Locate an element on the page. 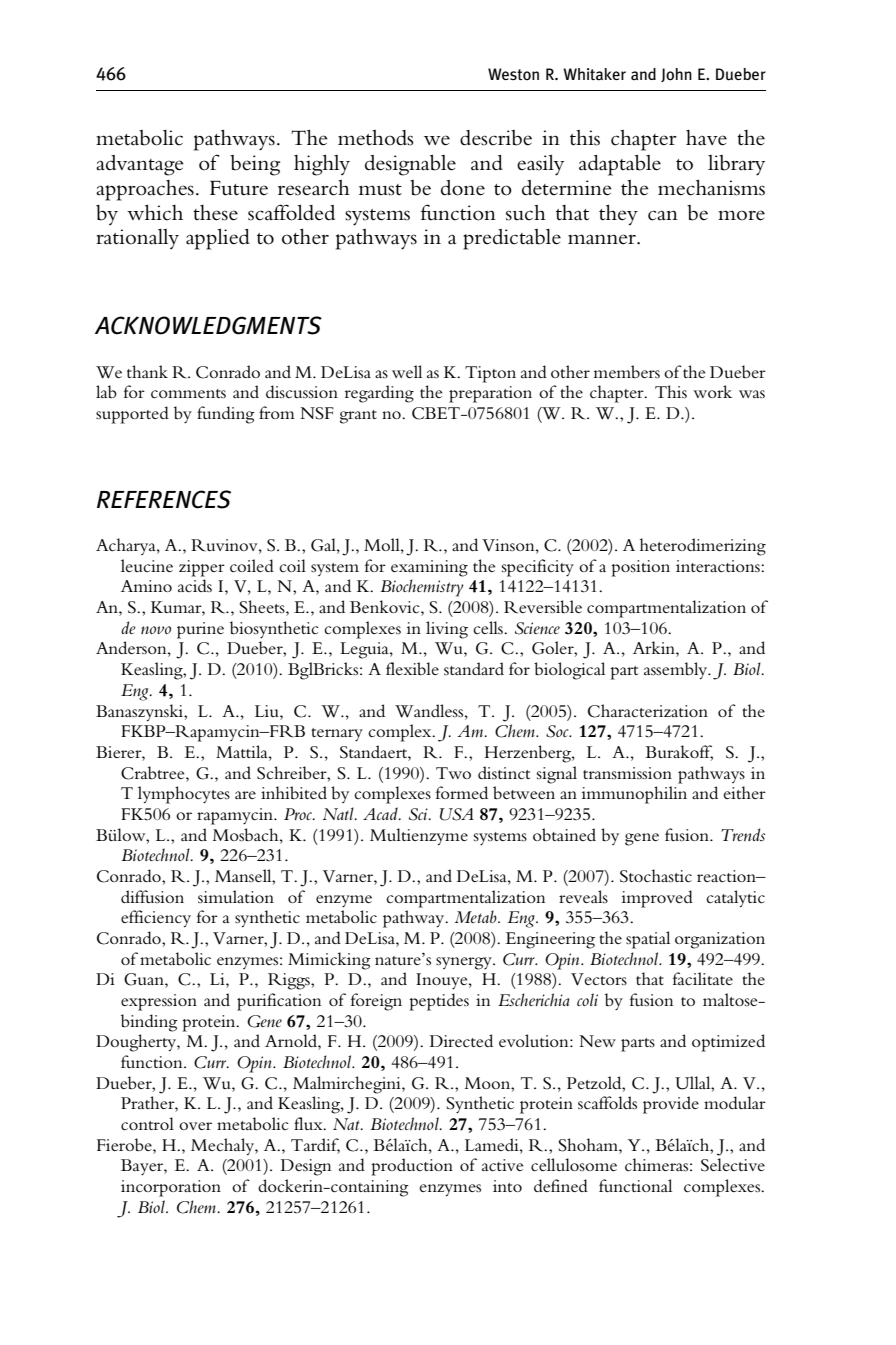 Image resolution: width=896 pixels, height=1345 pixels. work is located at coordinates (712, 391).
